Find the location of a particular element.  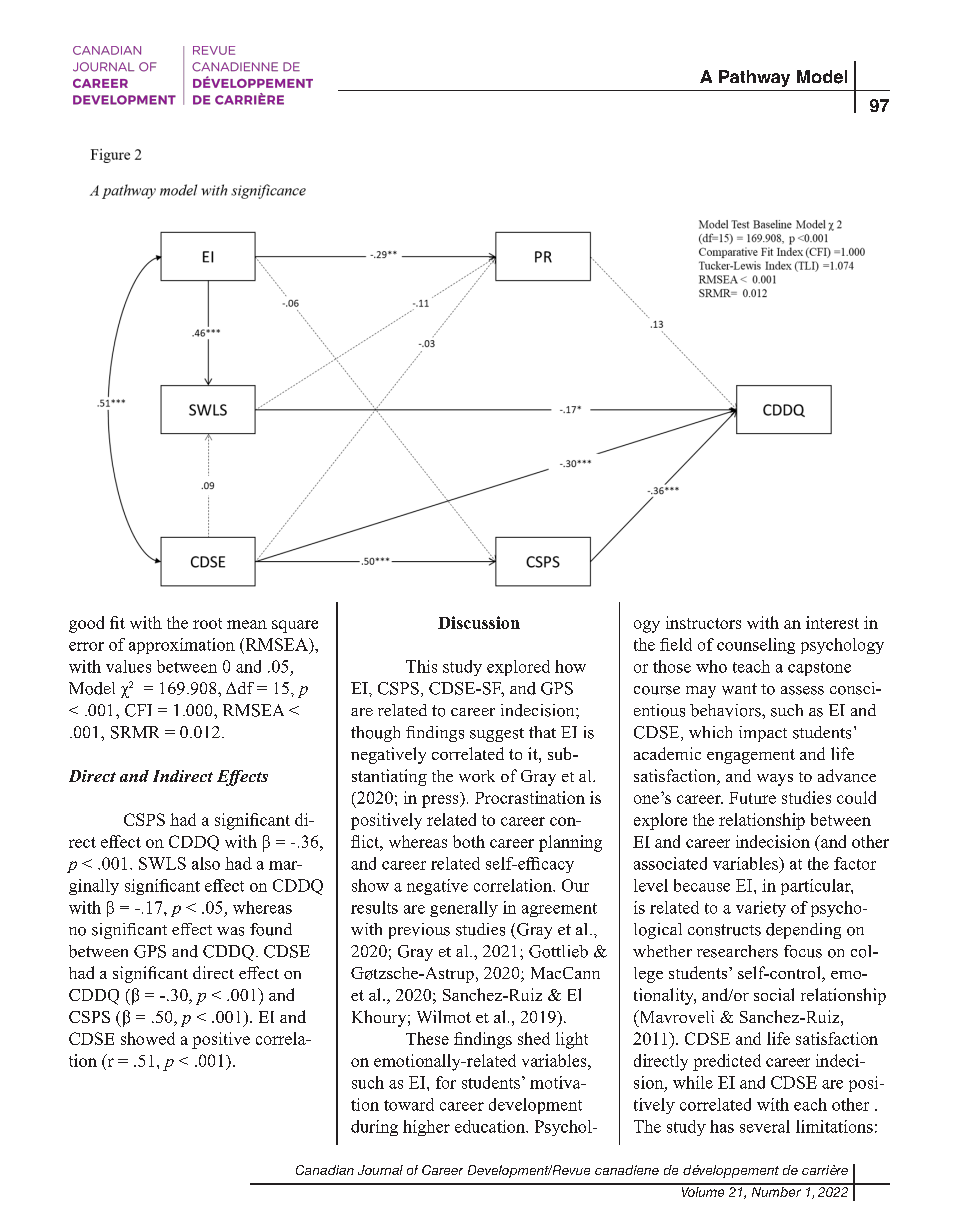

CFI is located at coordinates (138, 710).
